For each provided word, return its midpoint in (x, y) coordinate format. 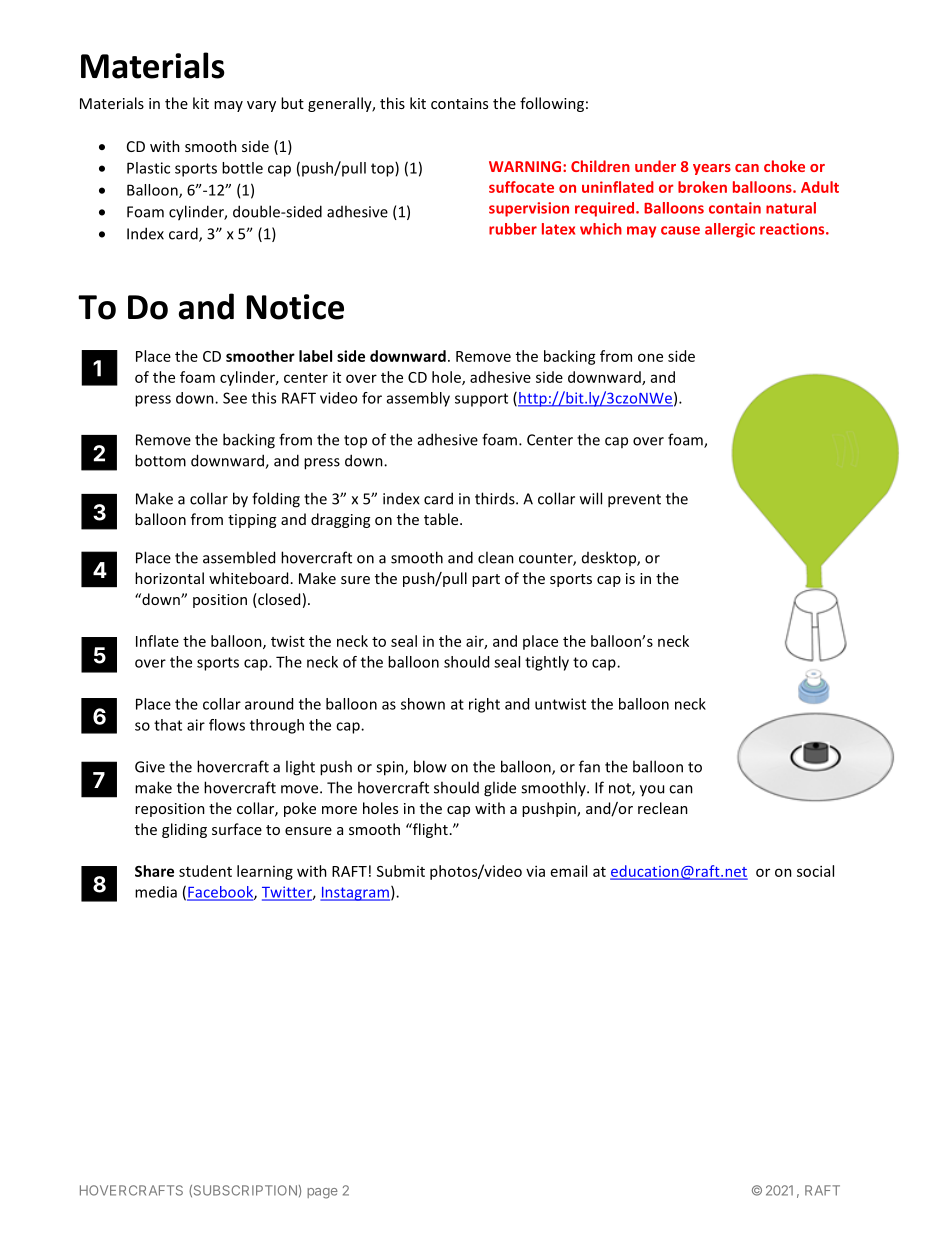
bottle (242, 168)
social (815, 871)
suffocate (521, 187)
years (712, 169)
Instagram (355, 894)
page (322, 1193)
